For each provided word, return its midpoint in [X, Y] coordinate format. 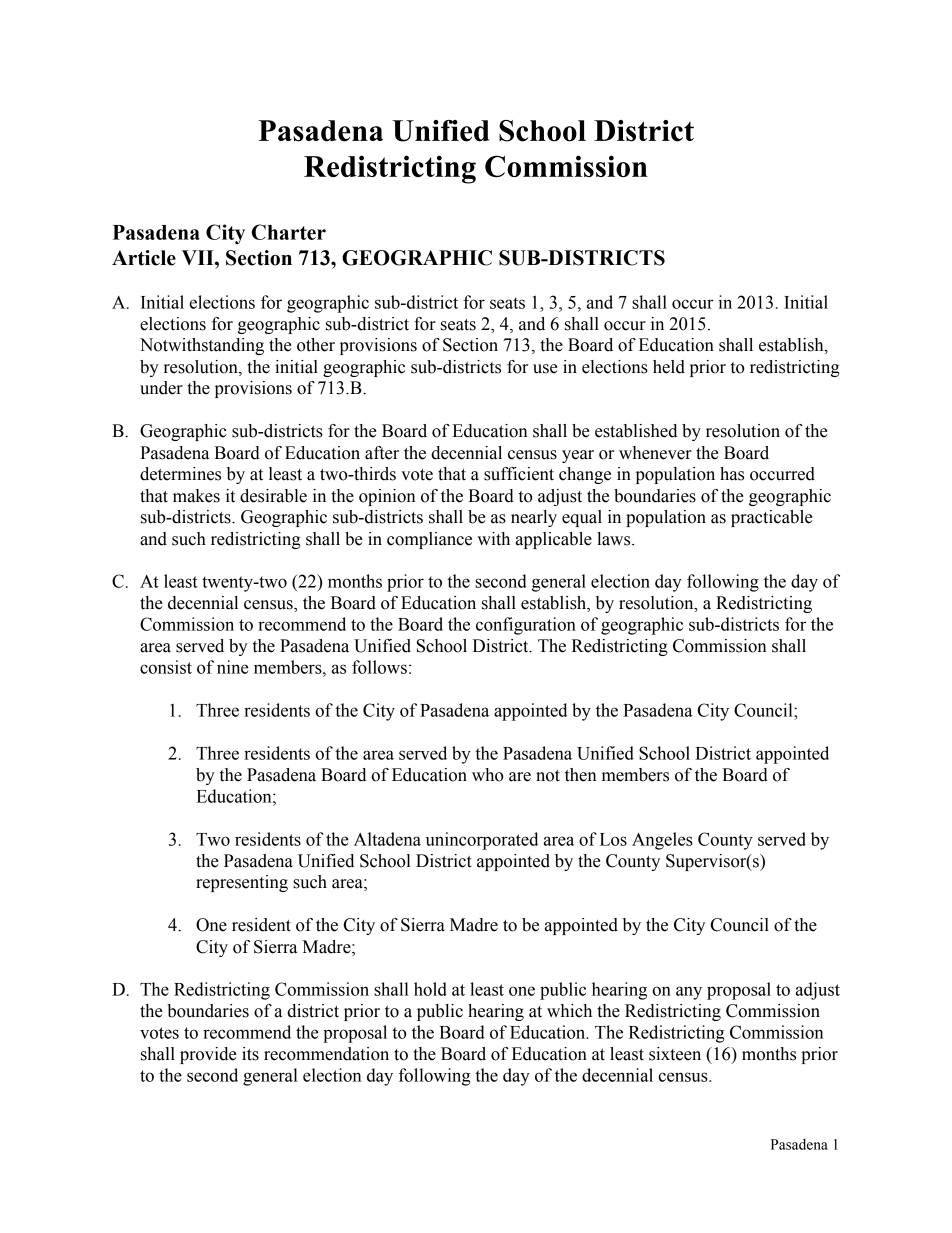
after [382, 453]
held [669, 367]
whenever [655, 453]
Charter [289, 232]
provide [208, 1055]
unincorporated [482, 841]
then [581, 775]
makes [196, 496]
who [488, 775]
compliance [429, 540]
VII [199, 257]
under [161, 388]
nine [233, 667]
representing [242, 883]
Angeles [662, 841]
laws [615, 539]
